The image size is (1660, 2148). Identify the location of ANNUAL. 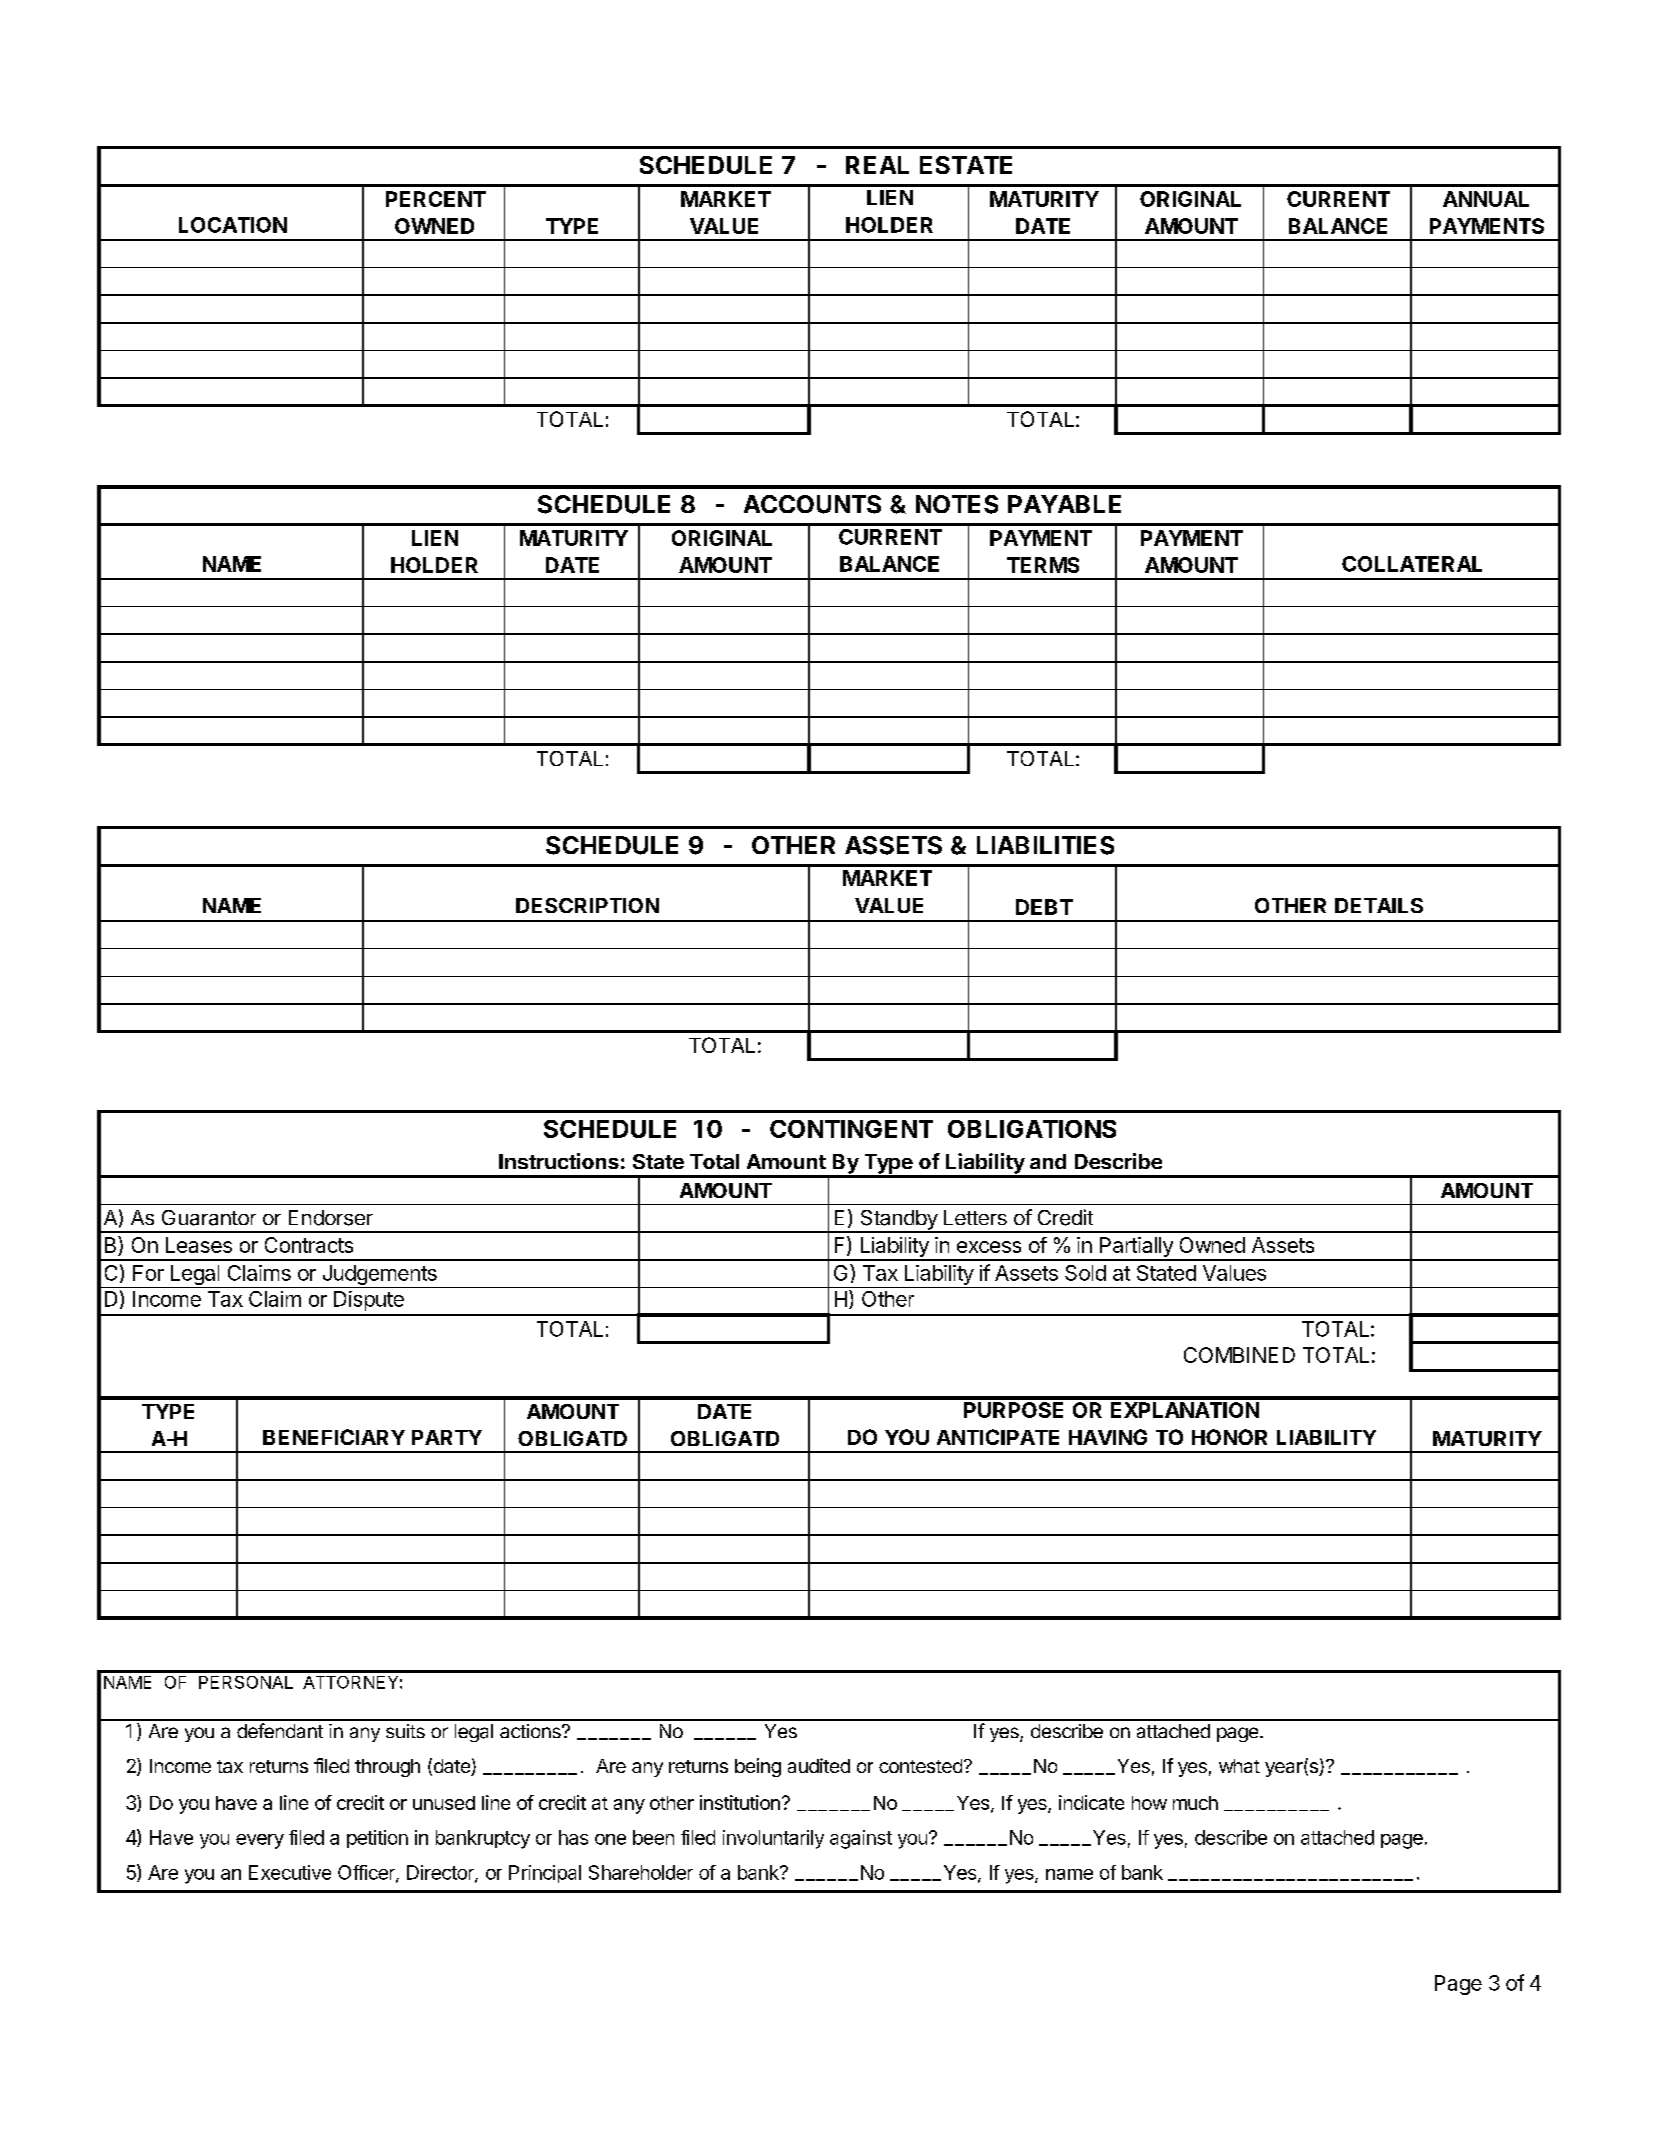
(1486, 199).
